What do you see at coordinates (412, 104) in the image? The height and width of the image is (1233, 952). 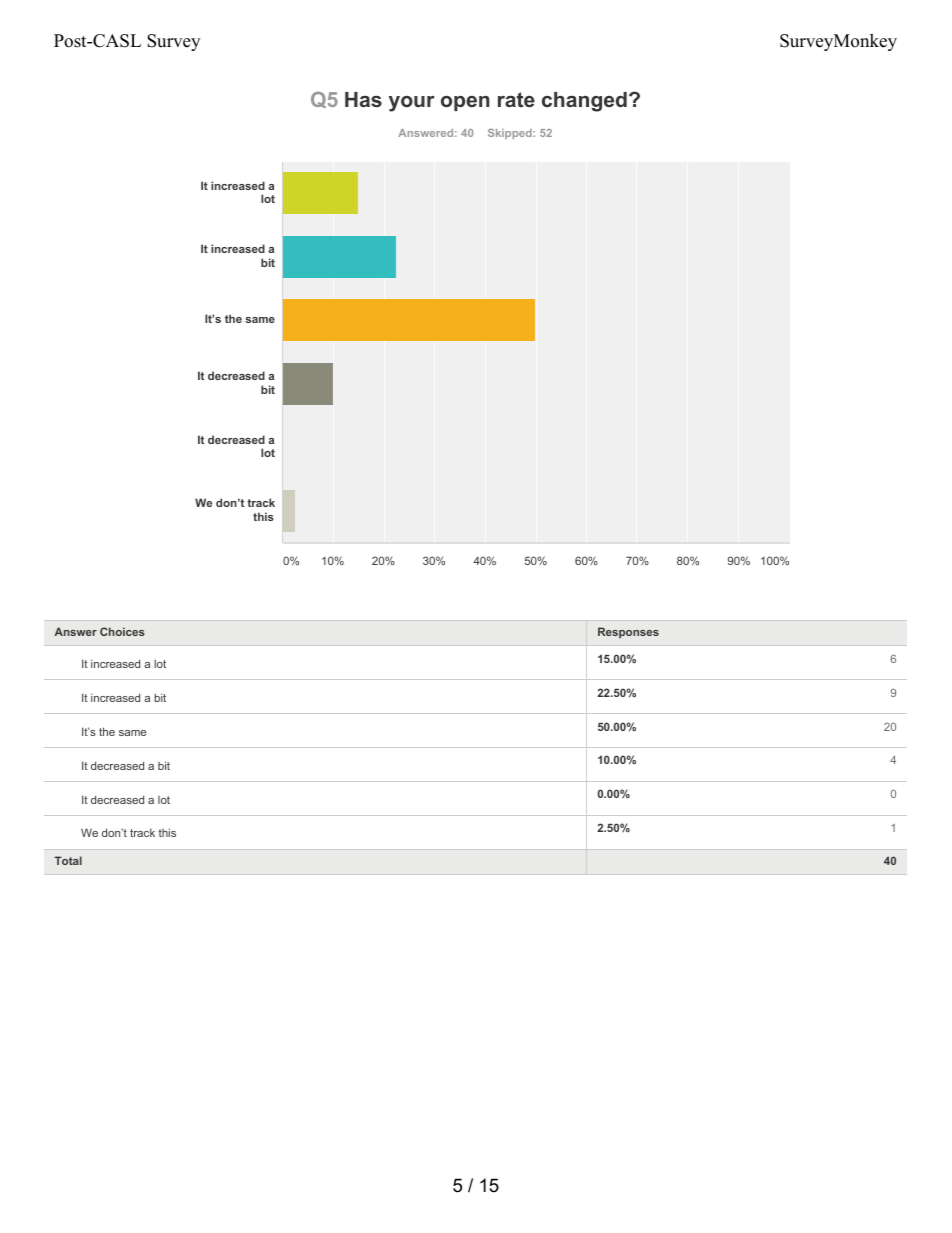 I see `your` at bounding box center [412, 104].
